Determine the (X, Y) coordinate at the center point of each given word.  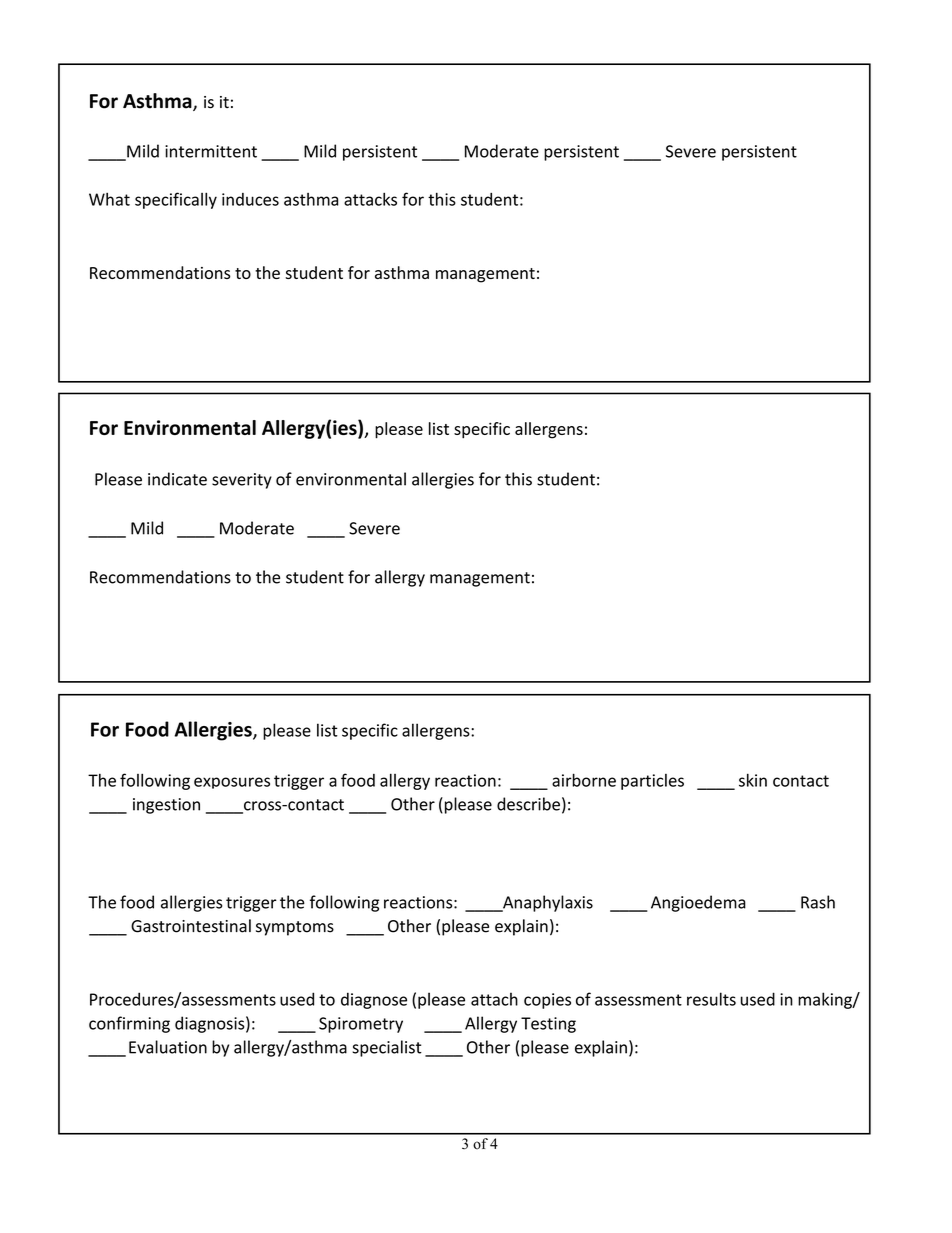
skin (753, 780)
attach (494, 999)
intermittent (211, 151)
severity (242, 481)
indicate (177, 479)
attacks (370, 199)
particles (652, 782)
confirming (129, 1024)
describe (528, 804)
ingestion (166, 806)
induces (250, 199)
